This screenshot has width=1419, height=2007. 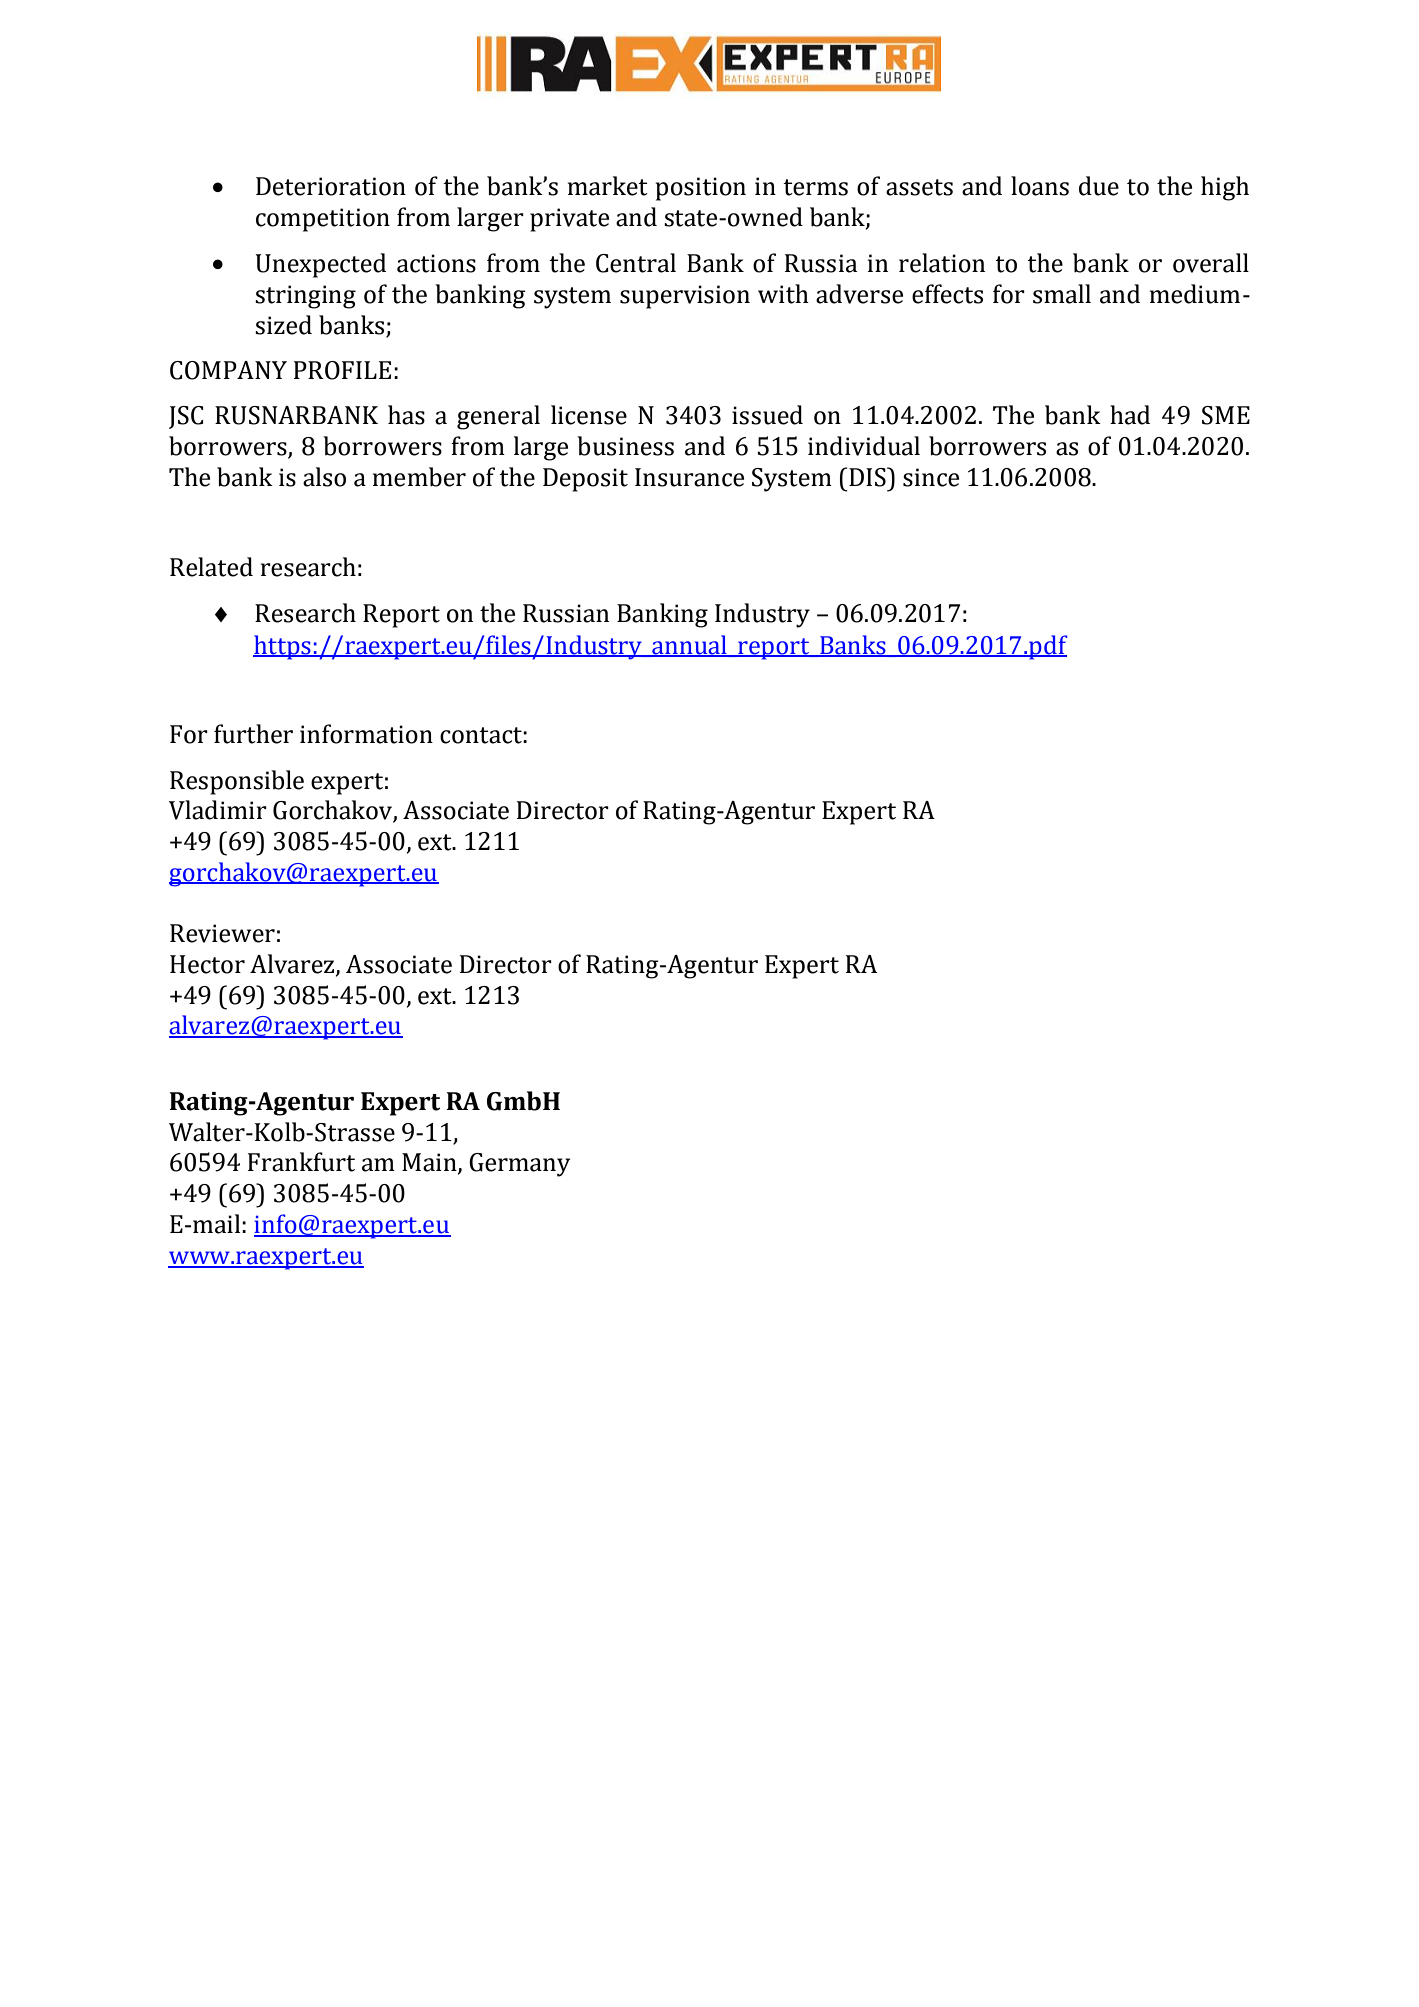 What do you see at coordinates (237, 782) in the screenshot?
I see `Responsible` at bounding box center [237, 782].
